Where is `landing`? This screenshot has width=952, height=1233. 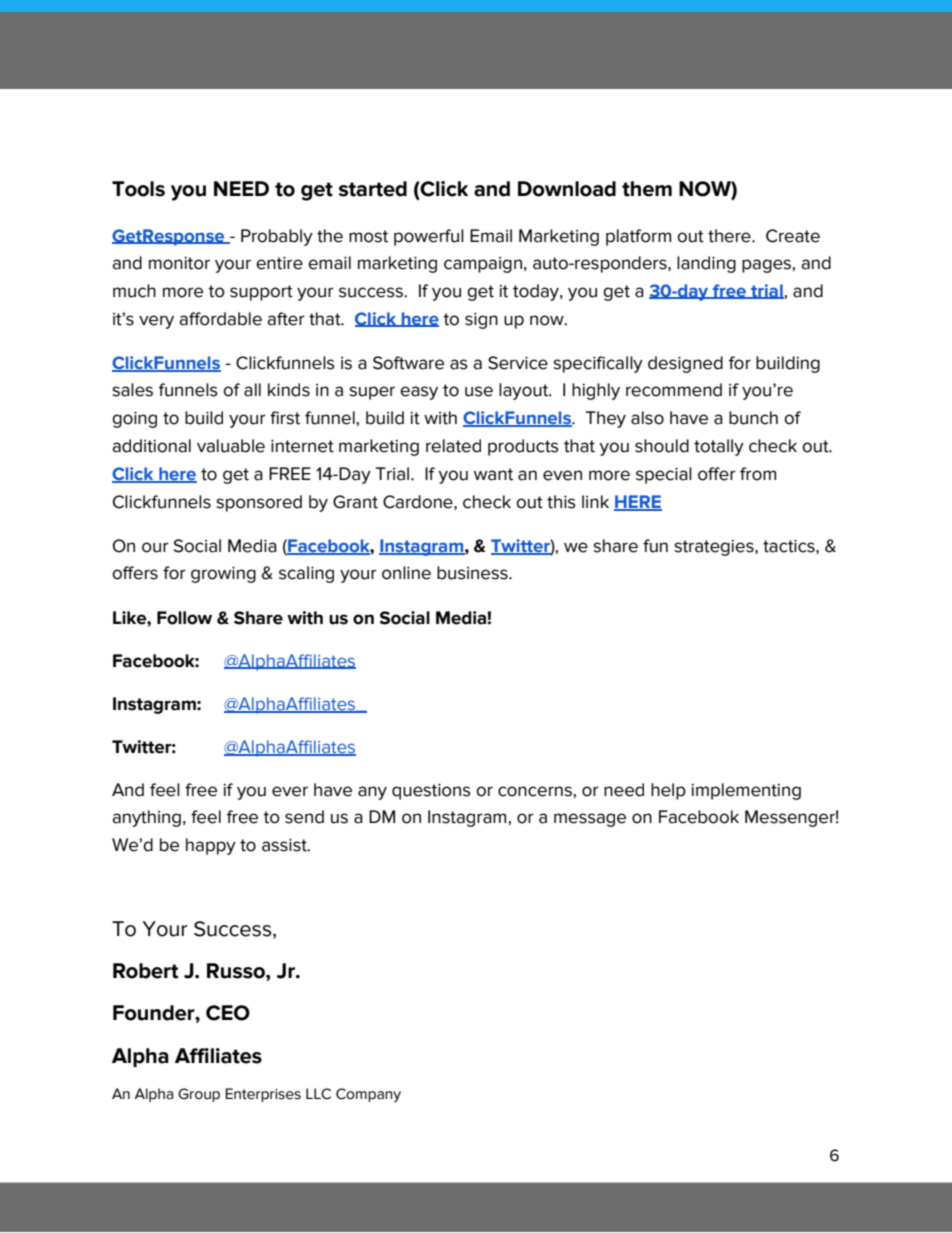
landing is located at coordinates (706, 264).
